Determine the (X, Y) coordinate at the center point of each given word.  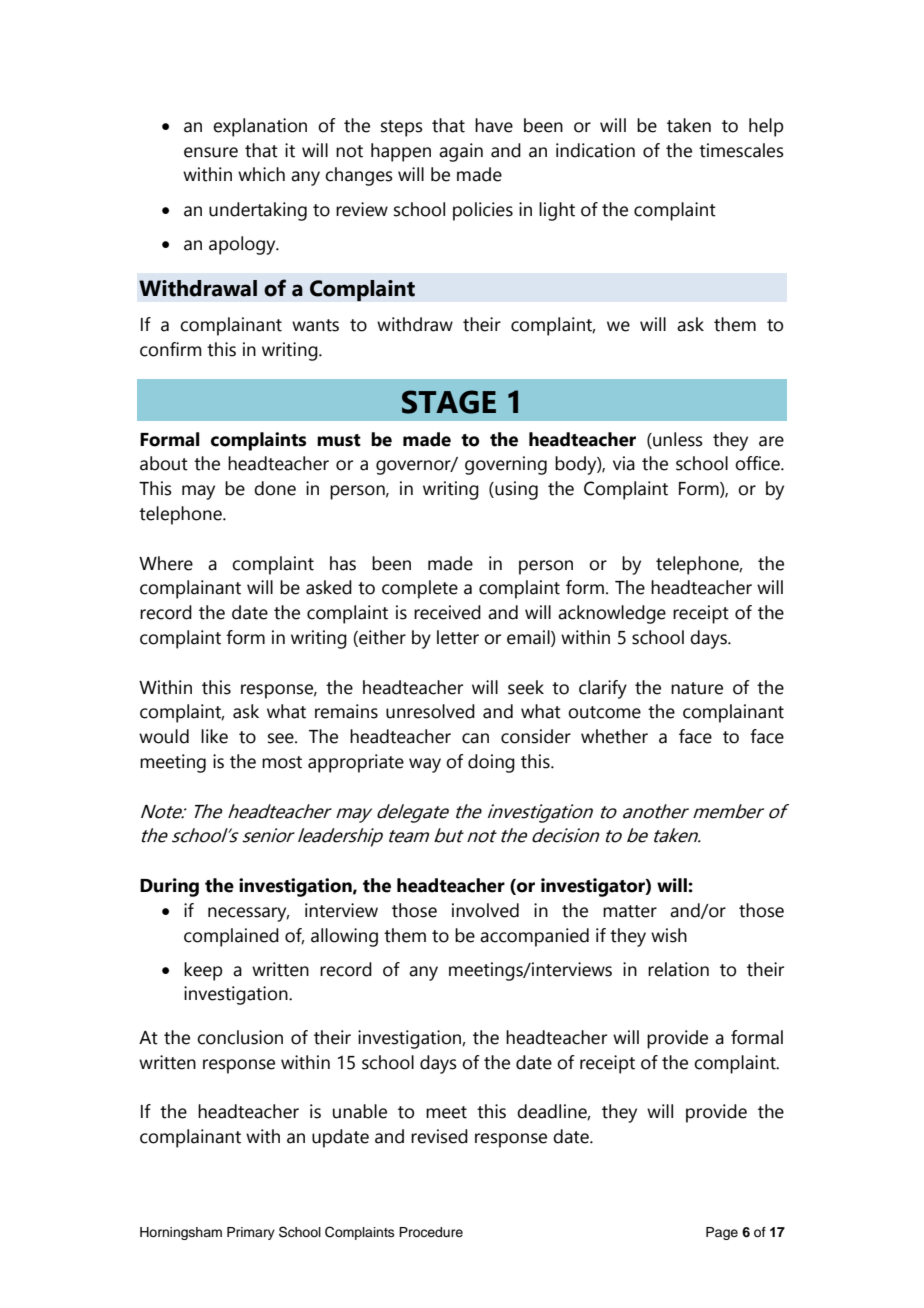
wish (669, 935)
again (461, 152)
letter (458, 637)
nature (697, 688)
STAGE (449, 402)
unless (677, 439)
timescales (741, 150)
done (275, 488)
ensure (211, 152)
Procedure (431, 1232)
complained (231, 937)
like (214, 736)
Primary (251, 1233)
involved (485, 910)
